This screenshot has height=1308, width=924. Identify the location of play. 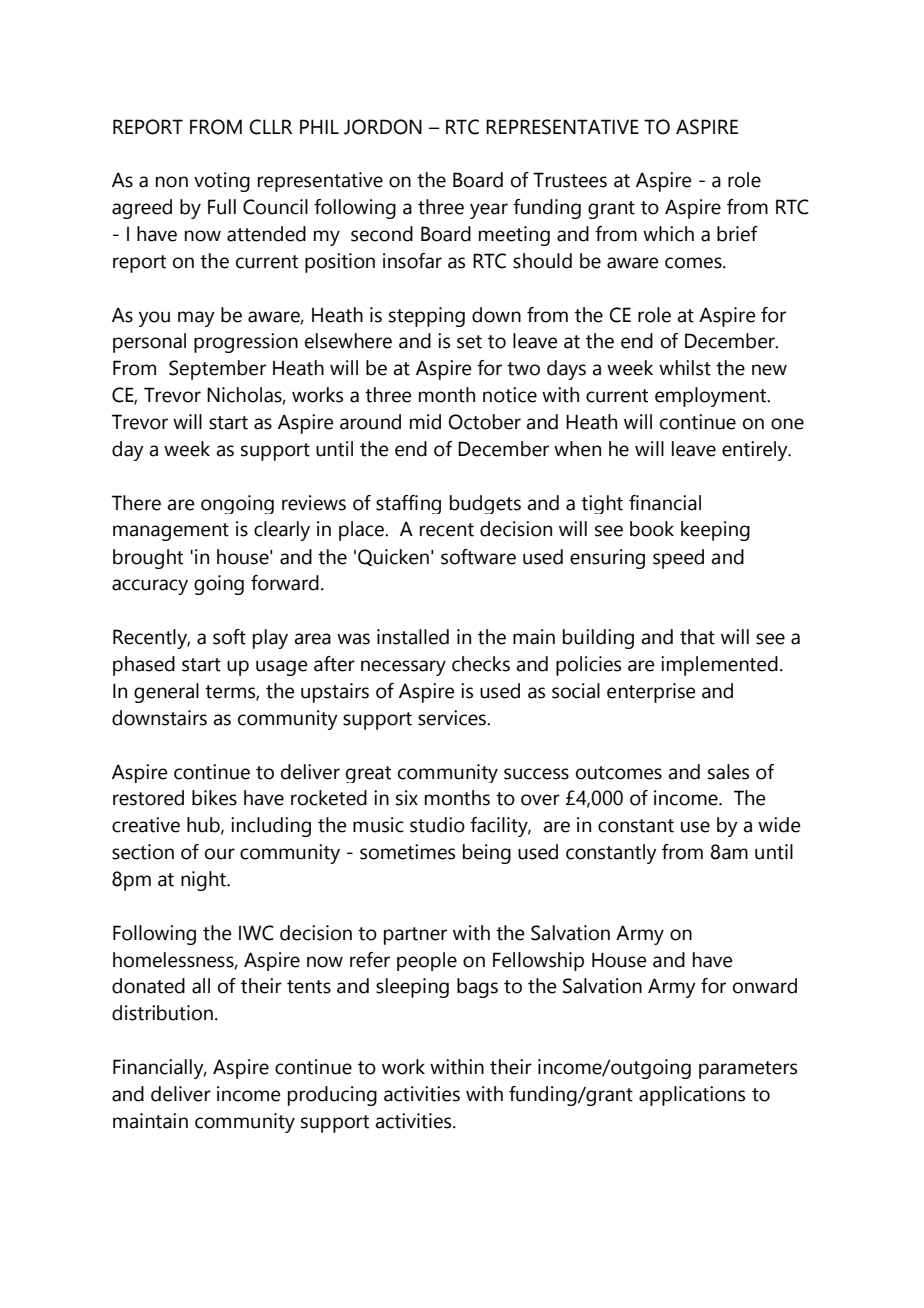
(270, 639).
